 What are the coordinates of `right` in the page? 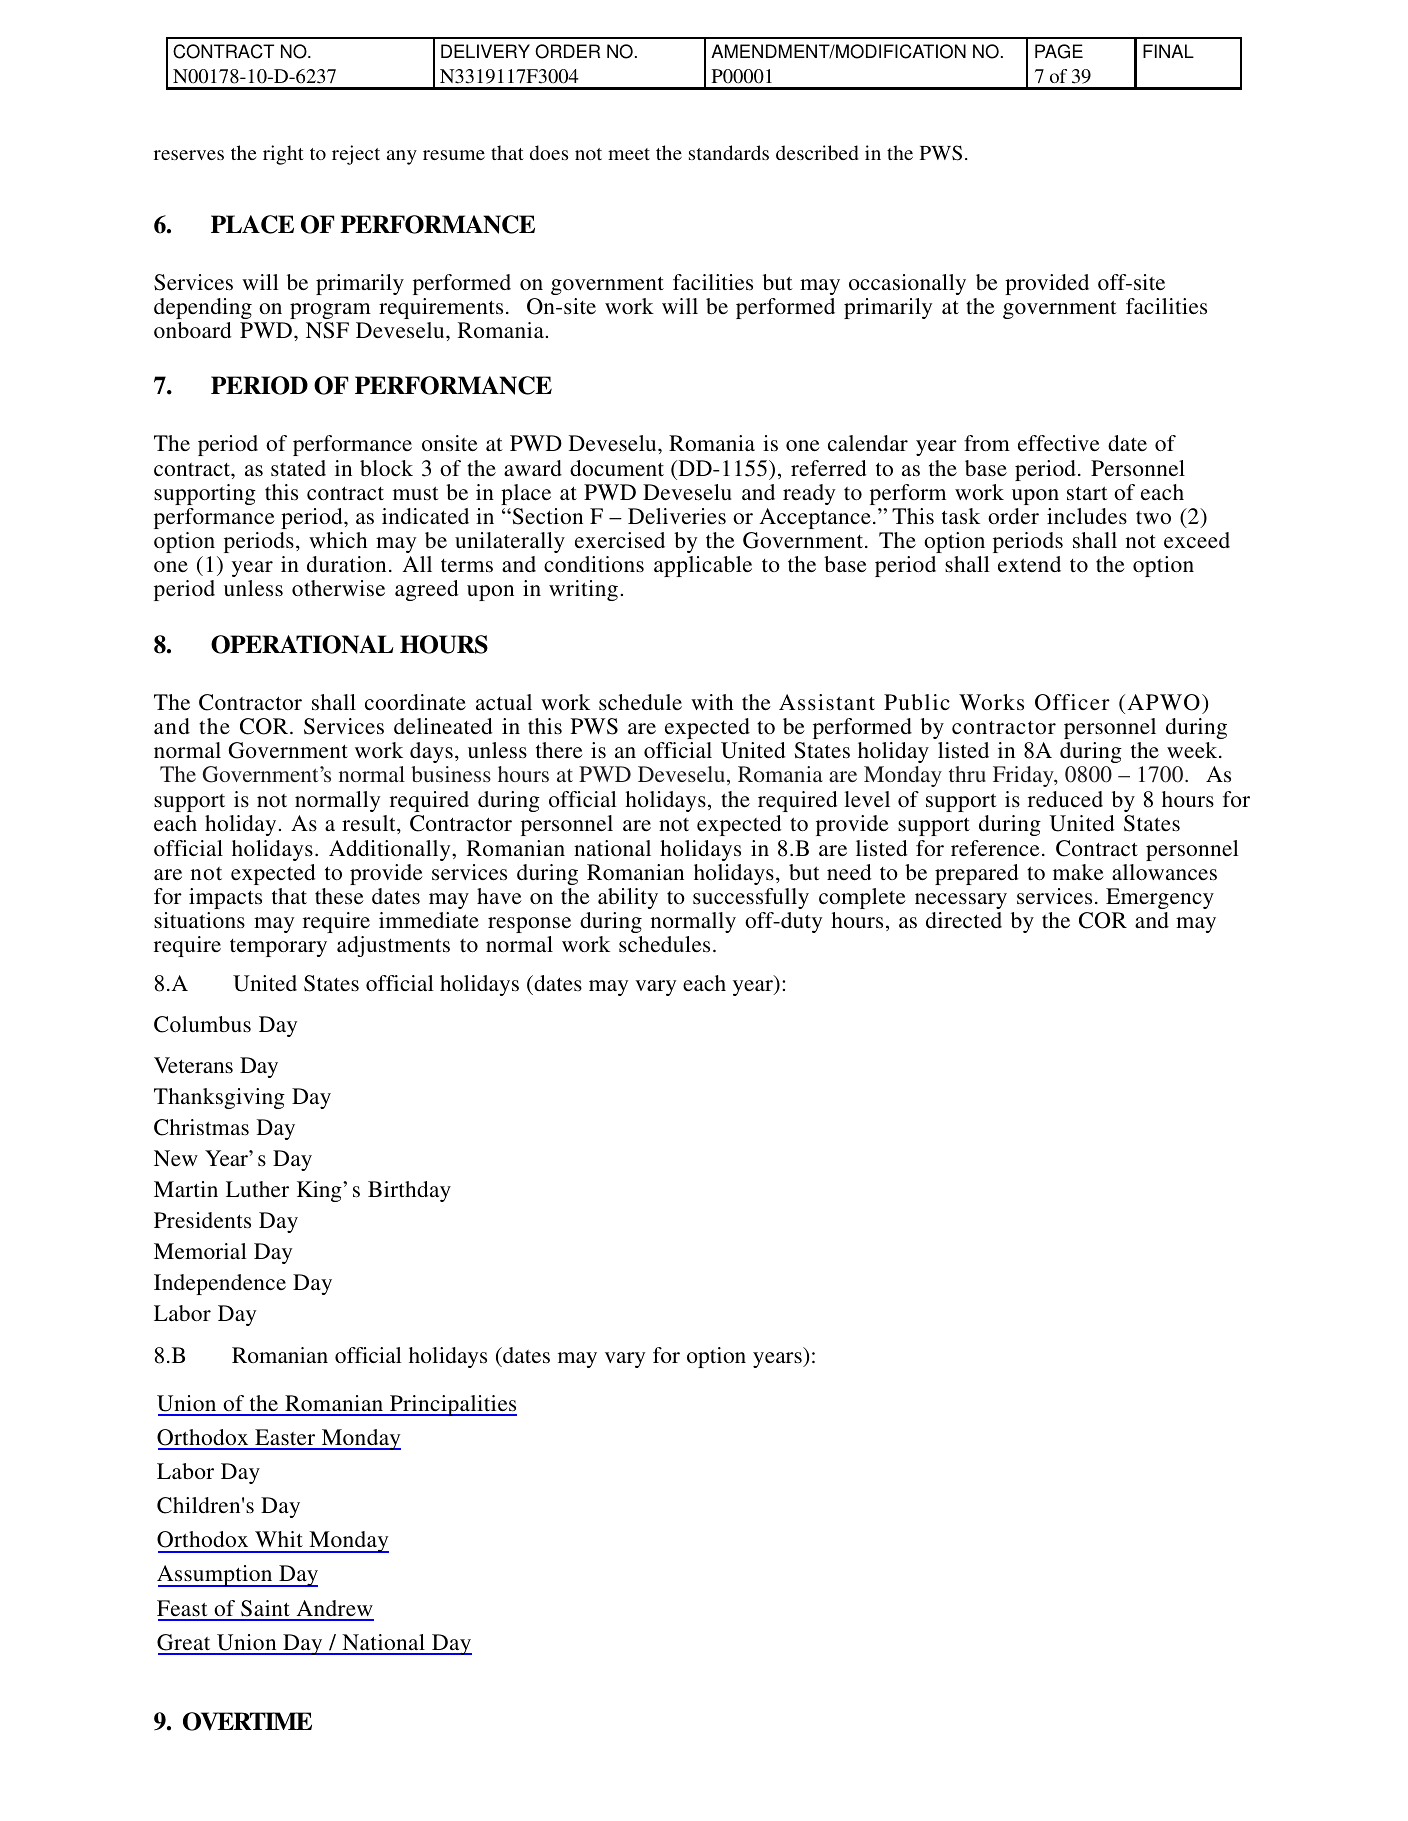 It's located at (283, 155).
